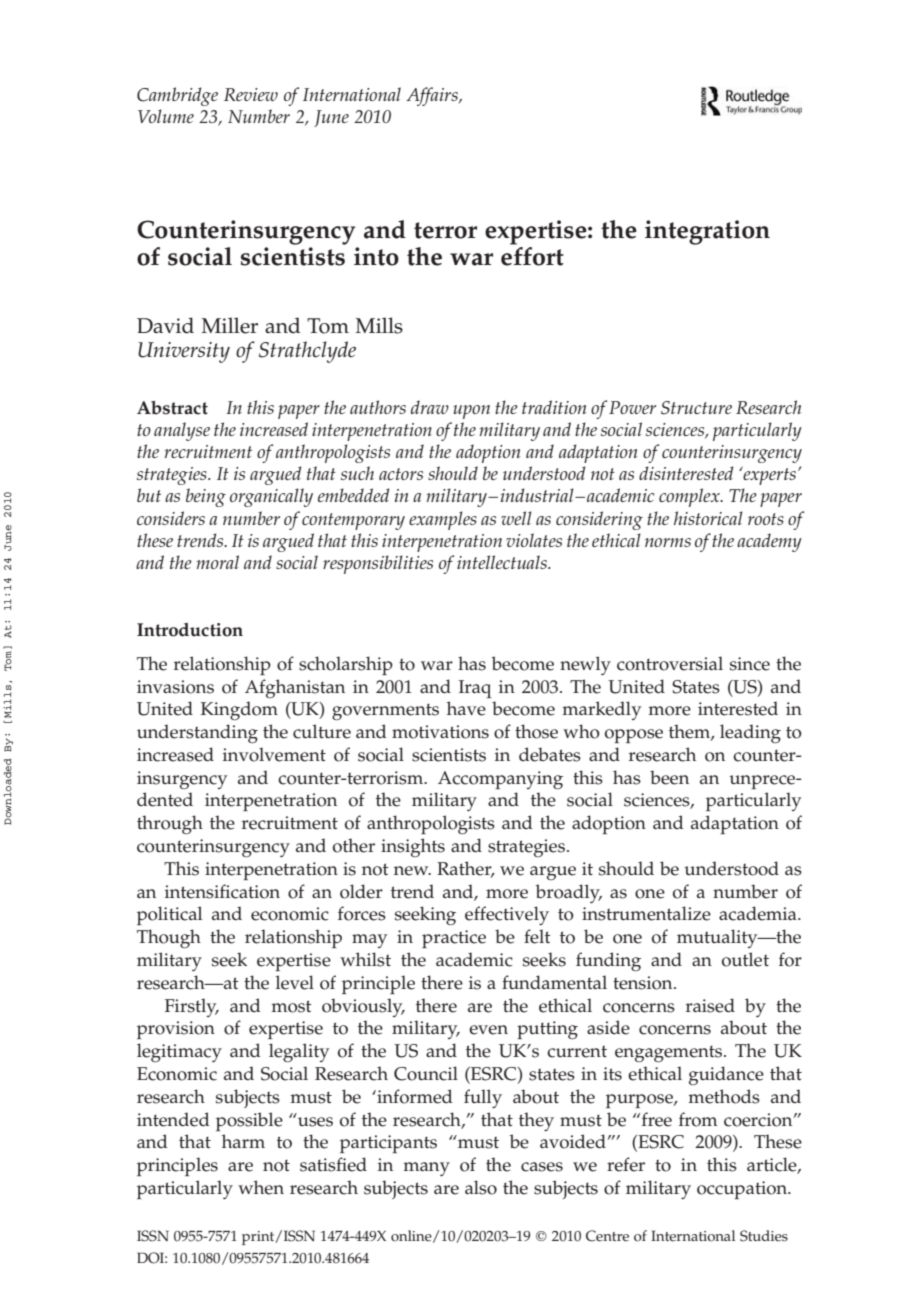 Image resolution: width=920 pixels, height=1316 pixels. What do you see at coordinates (707, 232) in the screenshot?
I see `integration` at bounding box center [707, 232].
